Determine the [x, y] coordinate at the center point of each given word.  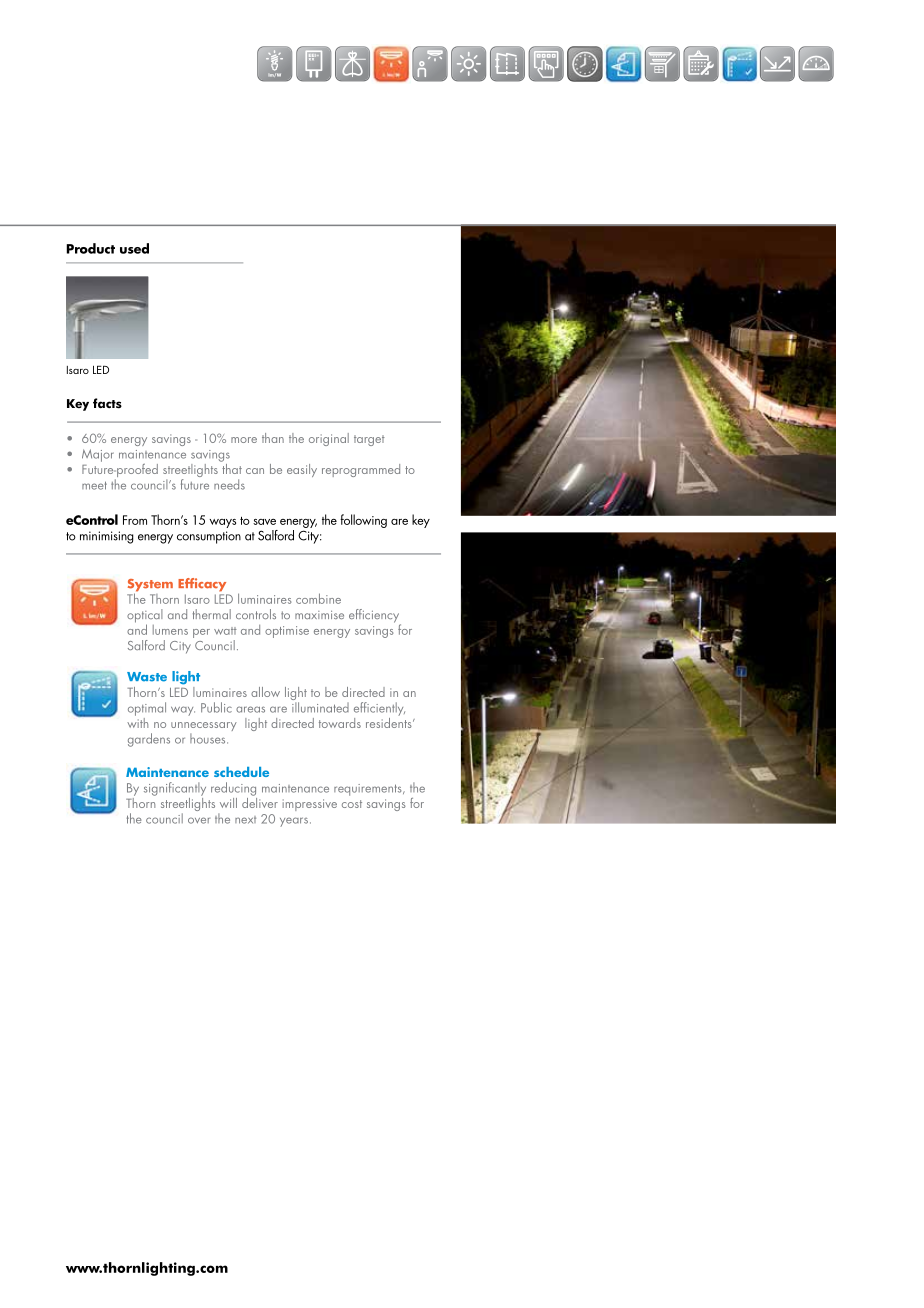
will [228, 803]
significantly [175, 789]
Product [90, 248]
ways [222, 523]
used [134, 248]
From [135, 520]
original [329, 439]
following [363, 521]
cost [352, 804]
